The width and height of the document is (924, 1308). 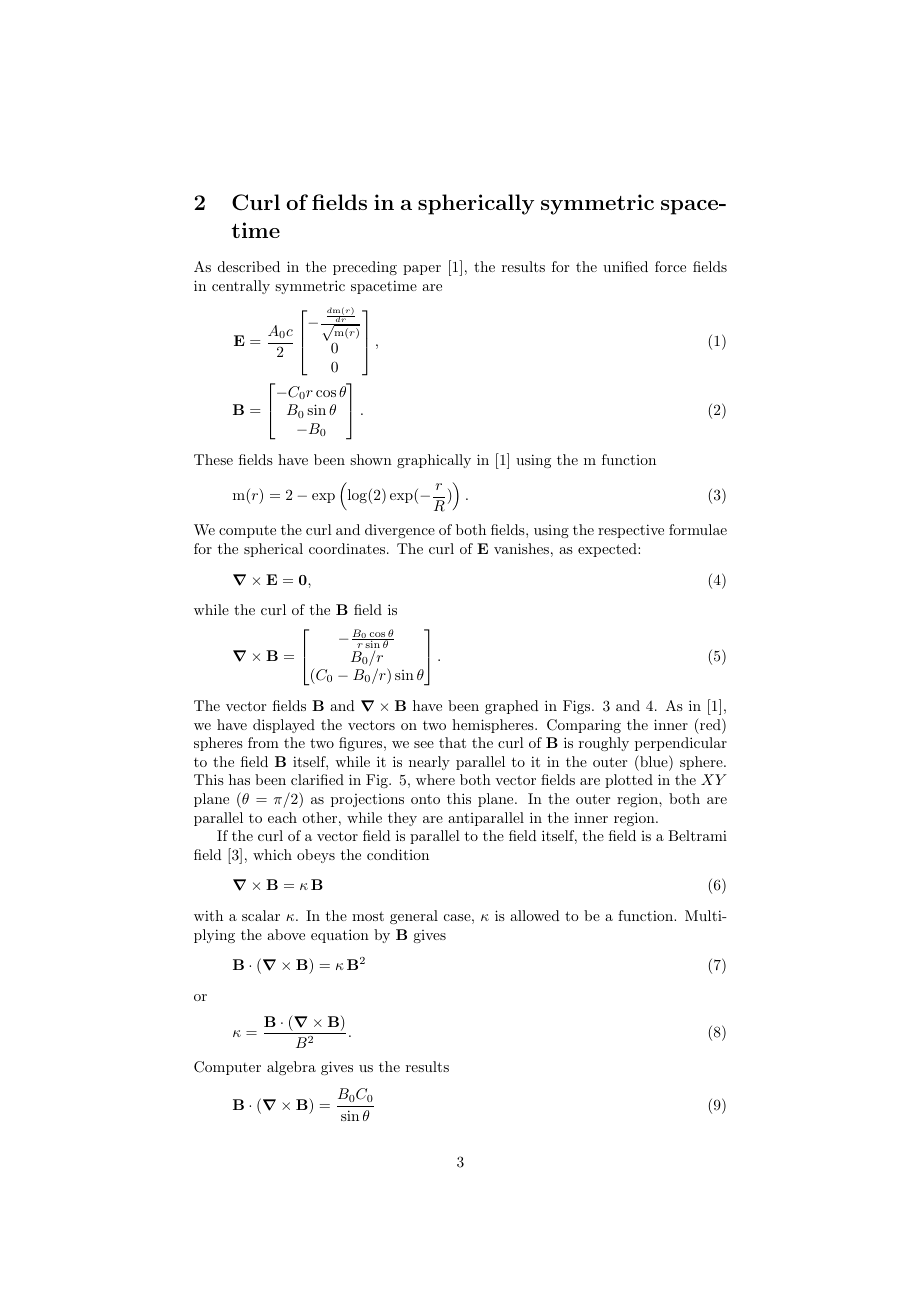 I want to click on plotted, so click(x=629, y=781).
